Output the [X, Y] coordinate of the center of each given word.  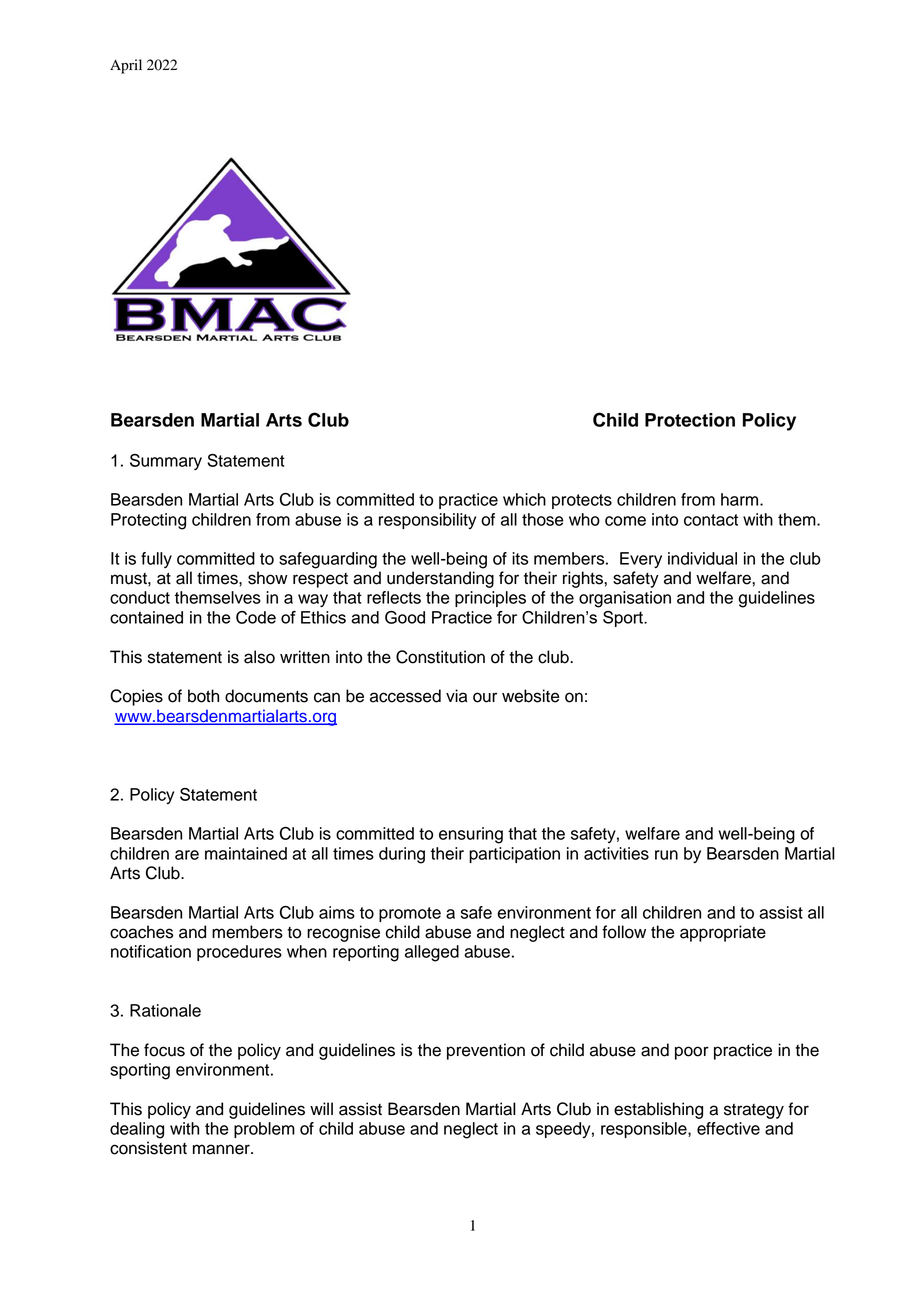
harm [741, 499]
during [402, 855]
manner [222, 1149]
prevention [486, 1051]
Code [256, 617]
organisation [625, 599]
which [524, 499]
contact [711, 520]
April [126, 66]
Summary [166, 462]
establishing [658, 1110]
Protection [690, 420]
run [666, 855]
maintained [246, 853]
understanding [440, 579]
